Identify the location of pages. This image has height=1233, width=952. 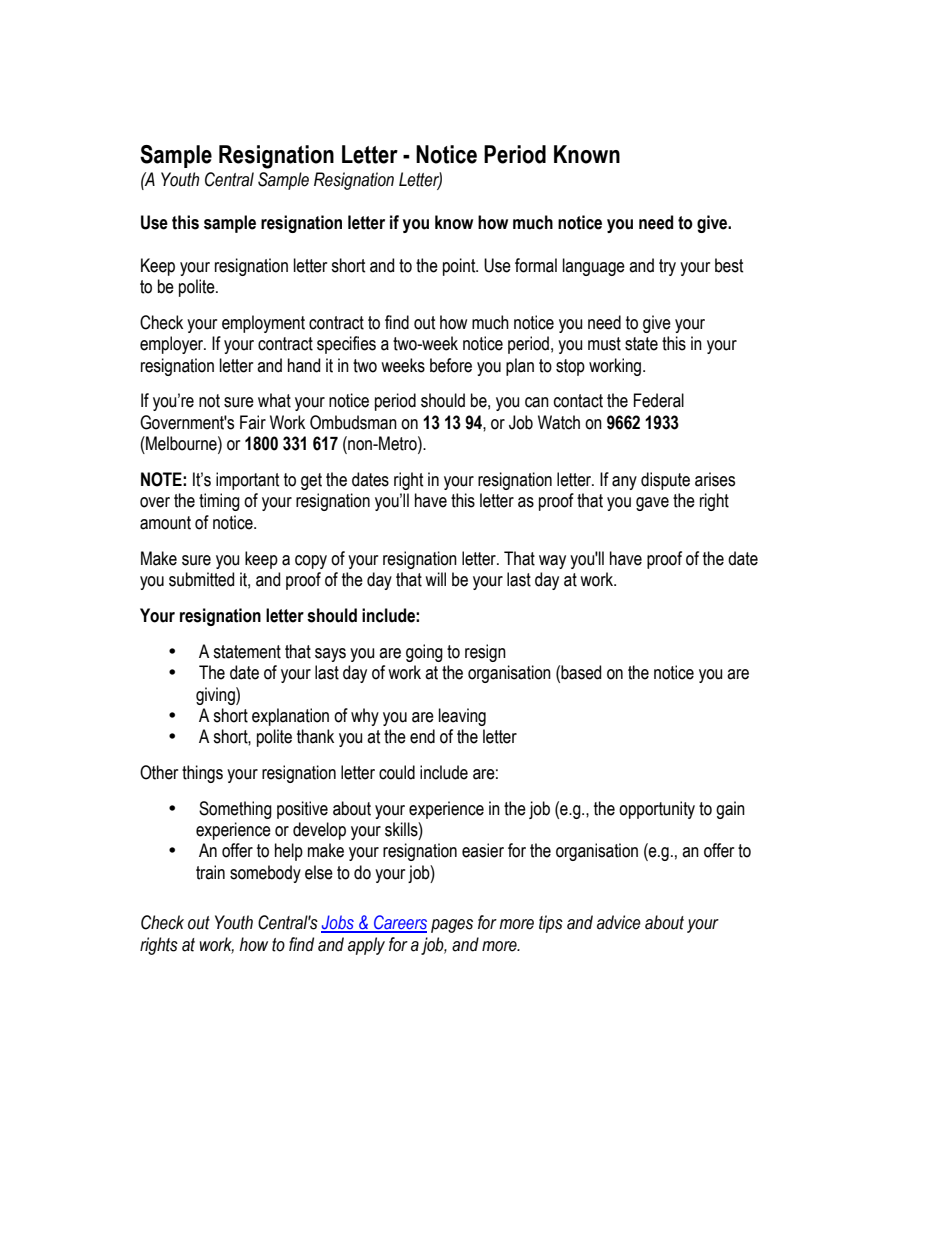
(452, 926).
